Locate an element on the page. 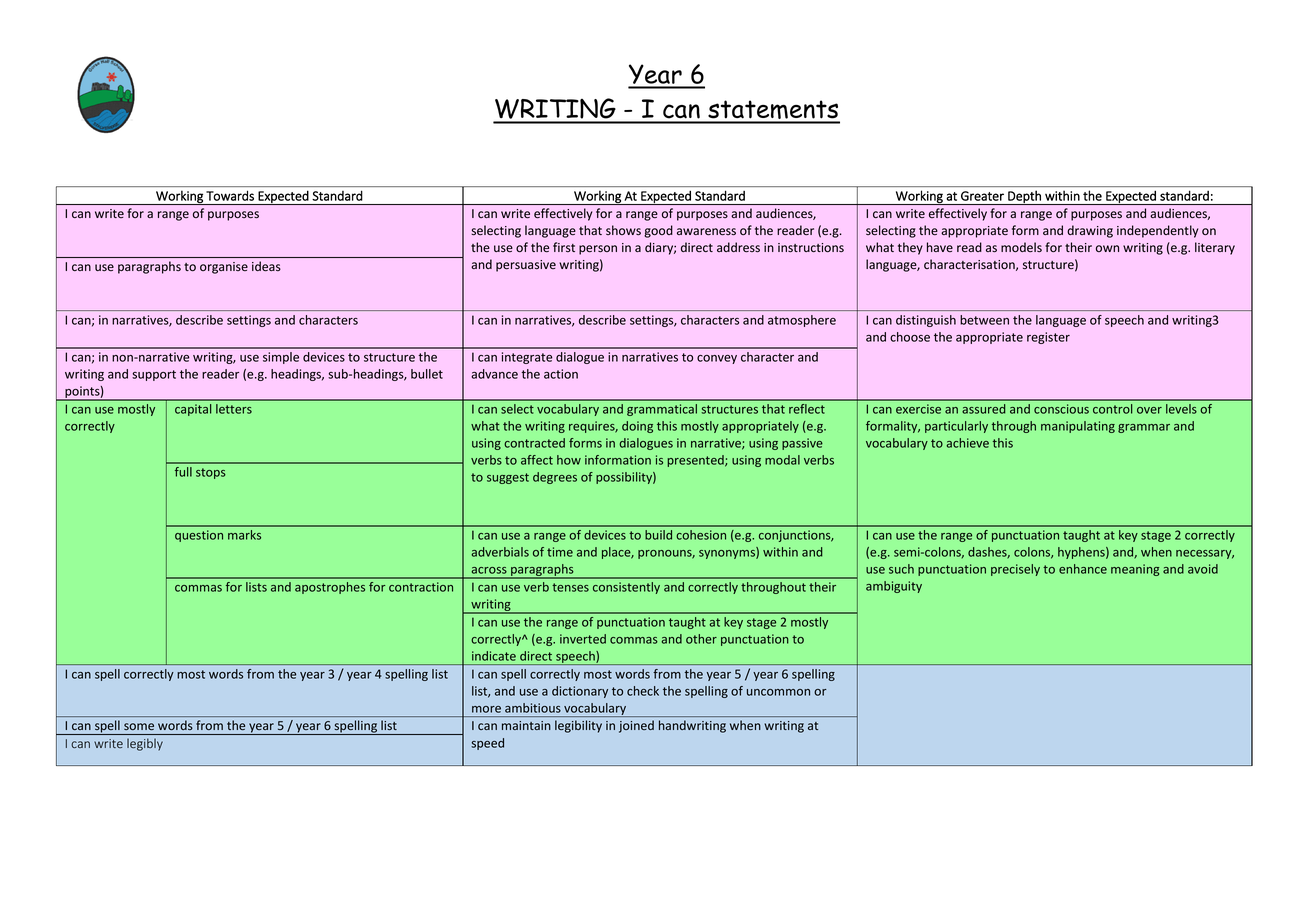 The height and width of the document is (924, 1308). good is located at coordinates (658, 231).
